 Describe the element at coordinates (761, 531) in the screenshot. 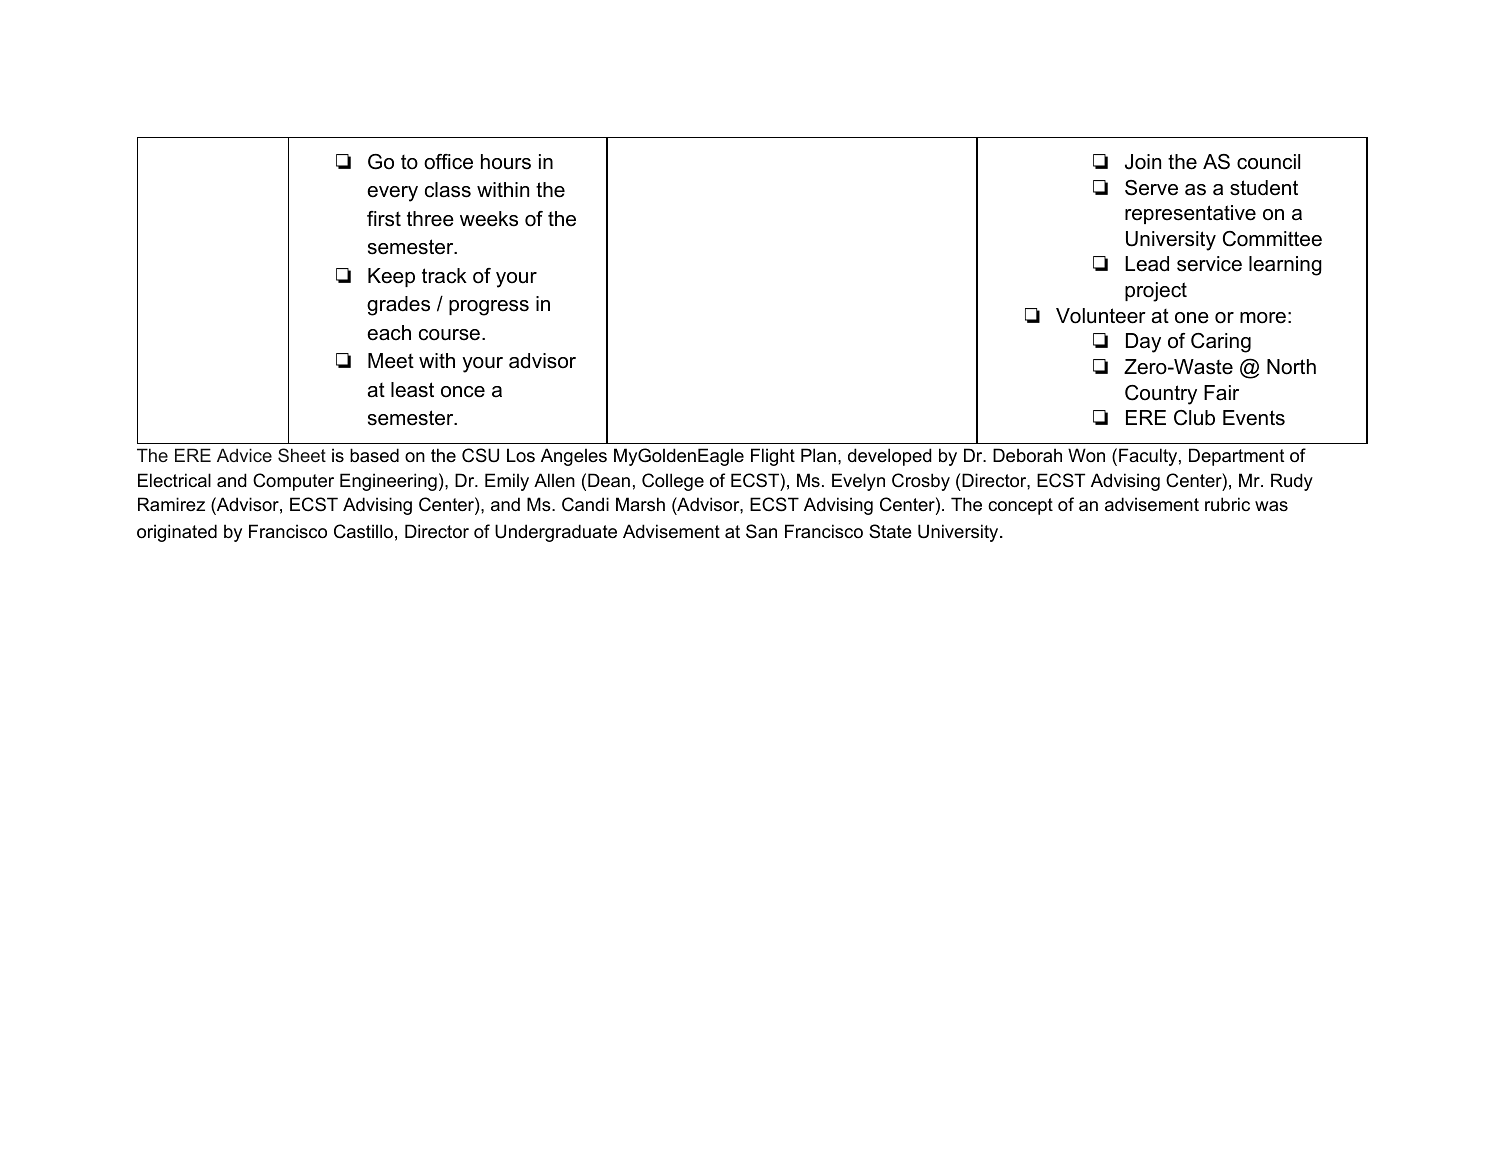

I see `San` at that location.
